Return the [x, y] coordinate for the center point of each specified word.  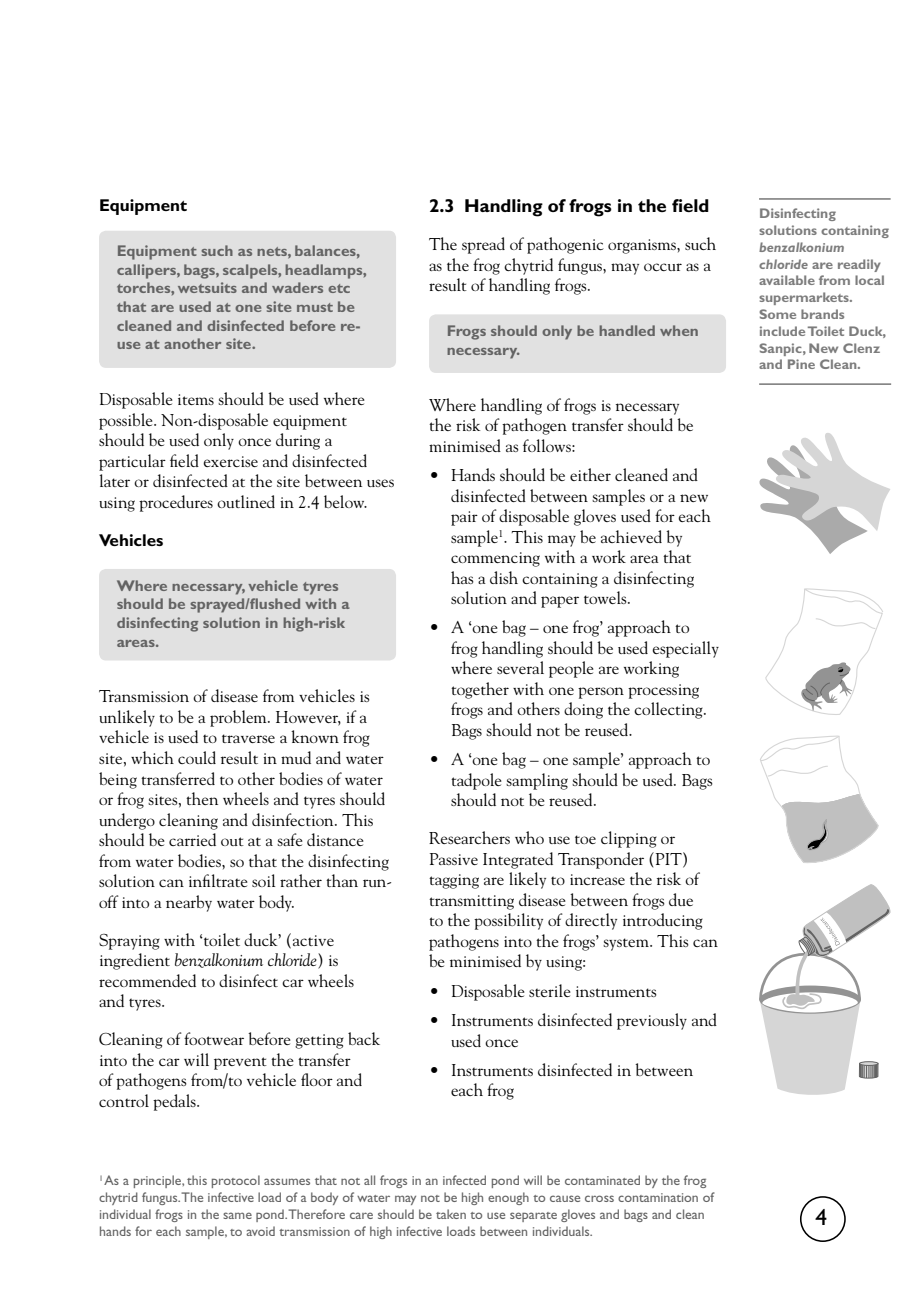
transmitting [471, 902]
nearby [189, 903]
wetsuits [207, 287]
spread [483, 245]
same [237, 1215]
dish [504, 577]
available [787, 280]
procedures [176, 503]
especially [685, 649]
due [681, 899]
